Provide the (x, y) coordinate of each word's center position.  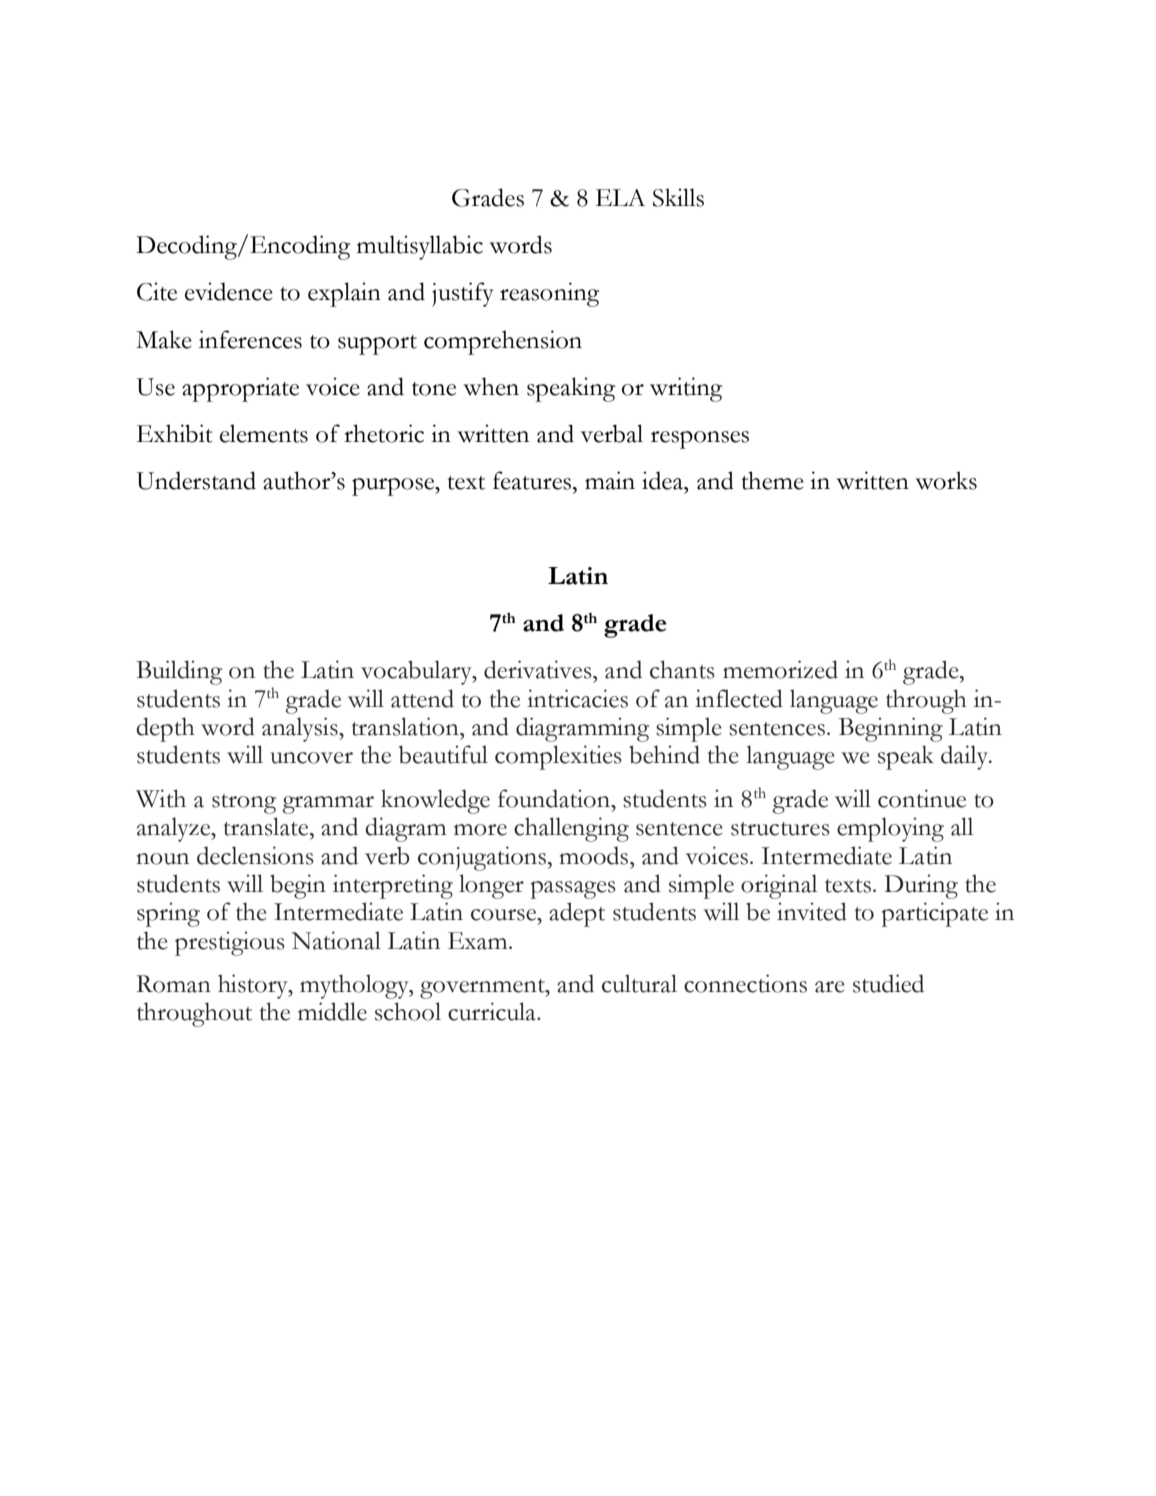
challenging (571, 829)
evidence (229, 291)
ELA (620, 197)
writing (686, 389)
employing (890, 829)
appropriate (240, 389)
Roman (174, 984)
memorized (780, 669)
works (946, 480)
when (491, 386)
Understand (196, 480)
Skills (678, 197)
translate (267, 826)
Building (179, 672)
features (533, 480)
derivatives (539, 669)
